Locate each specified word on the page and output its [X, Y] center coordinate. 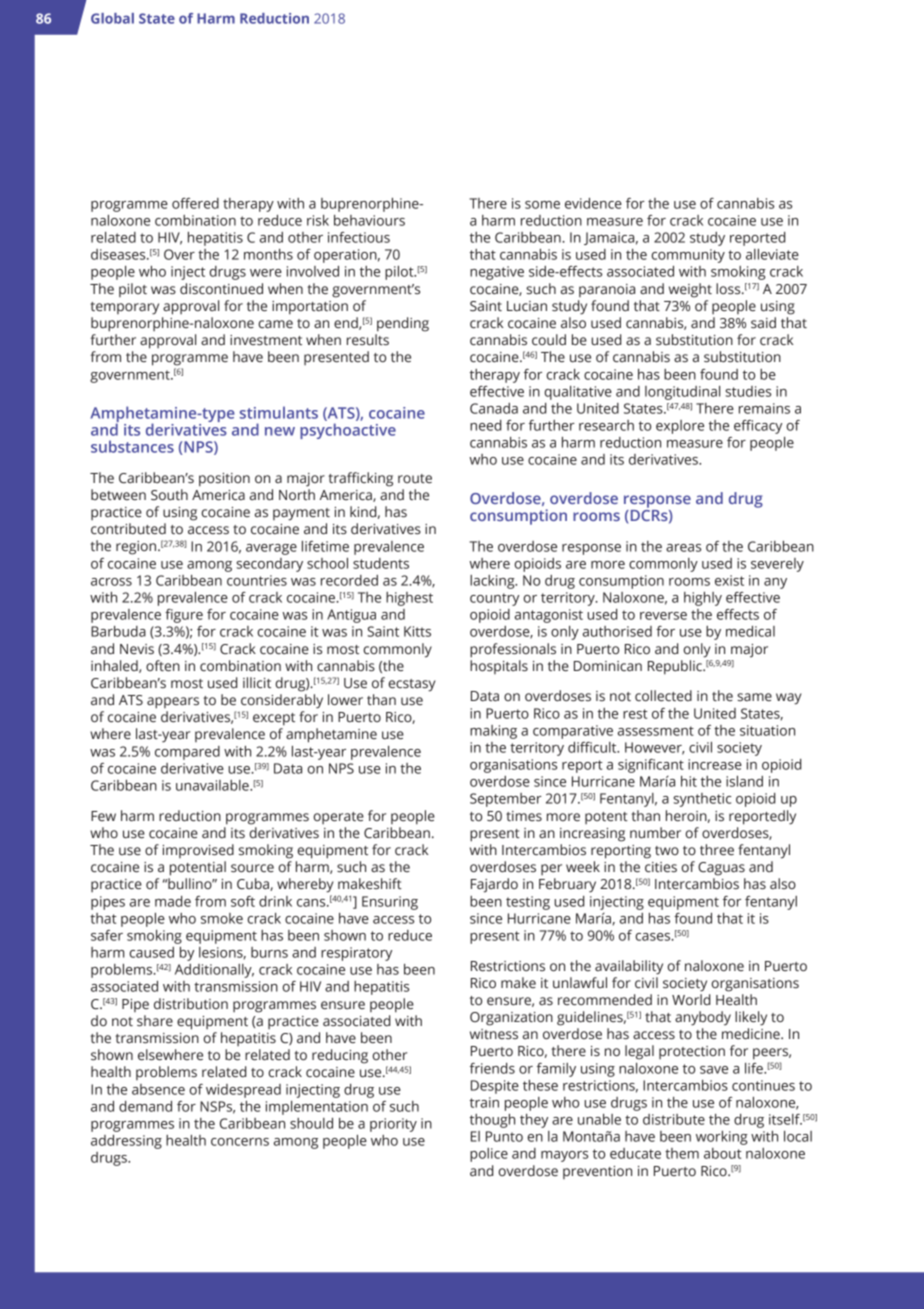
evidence [593, 203]
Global [112, 18]
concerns [240, 1142]
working [722, 1138]
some [542, 205]
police [489, 1155]
